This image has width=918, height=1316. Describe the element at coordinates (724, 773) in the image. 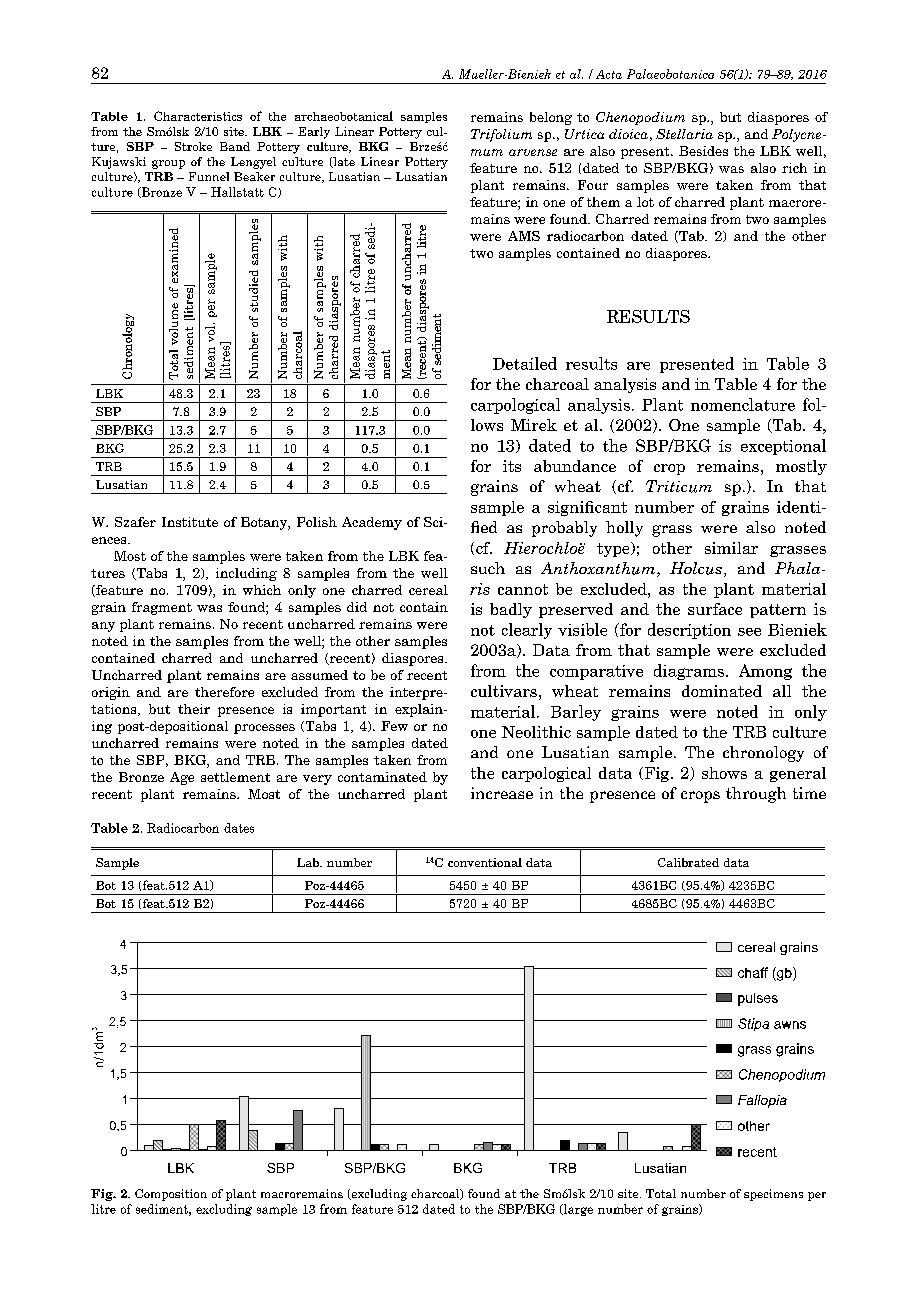

I see `shows` at that location.
